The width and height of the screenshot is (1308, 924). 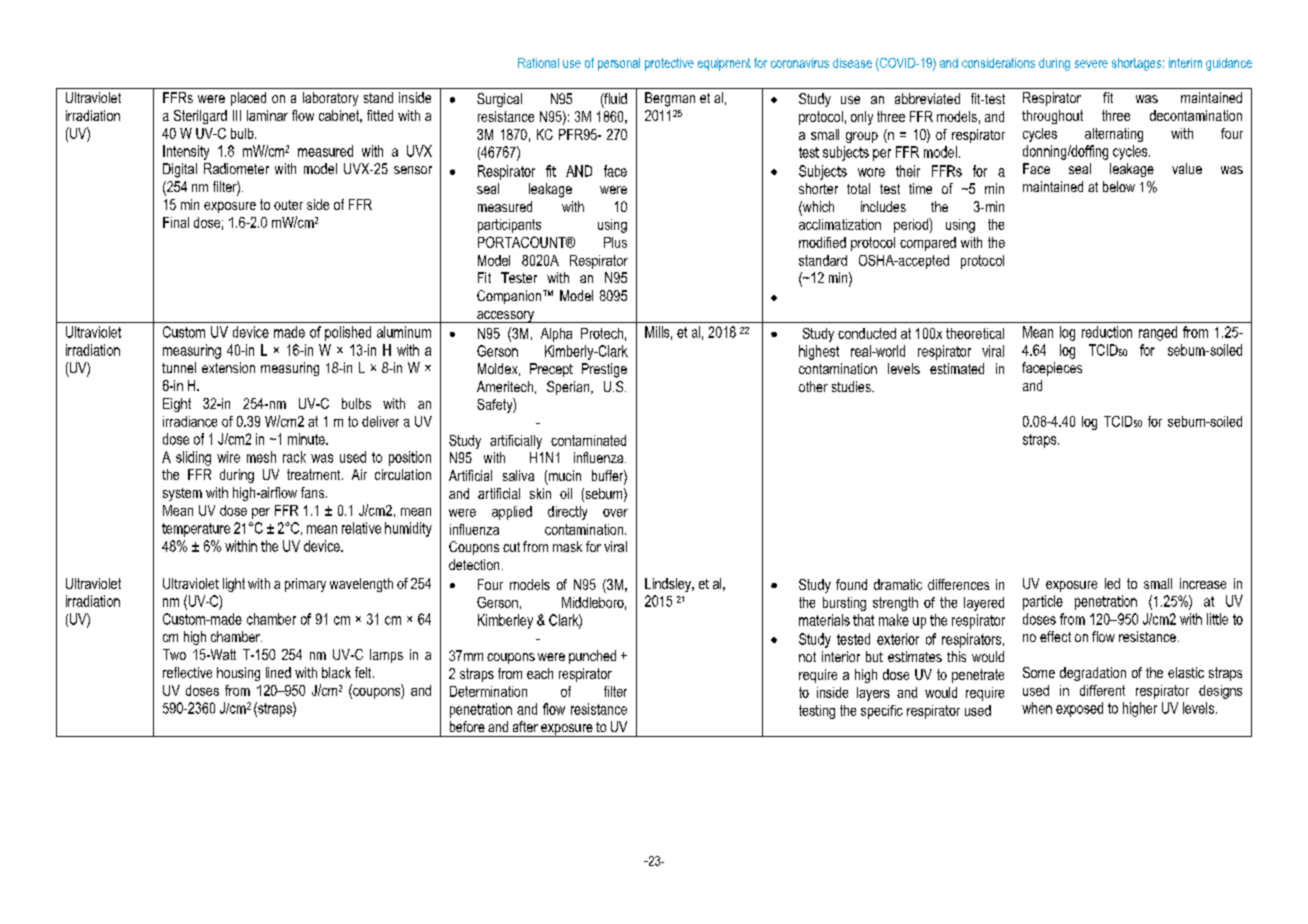 What do you see at coordinates (724, 64) in the screenshot?
I see `equipment` at bounding box center [724, 64].
